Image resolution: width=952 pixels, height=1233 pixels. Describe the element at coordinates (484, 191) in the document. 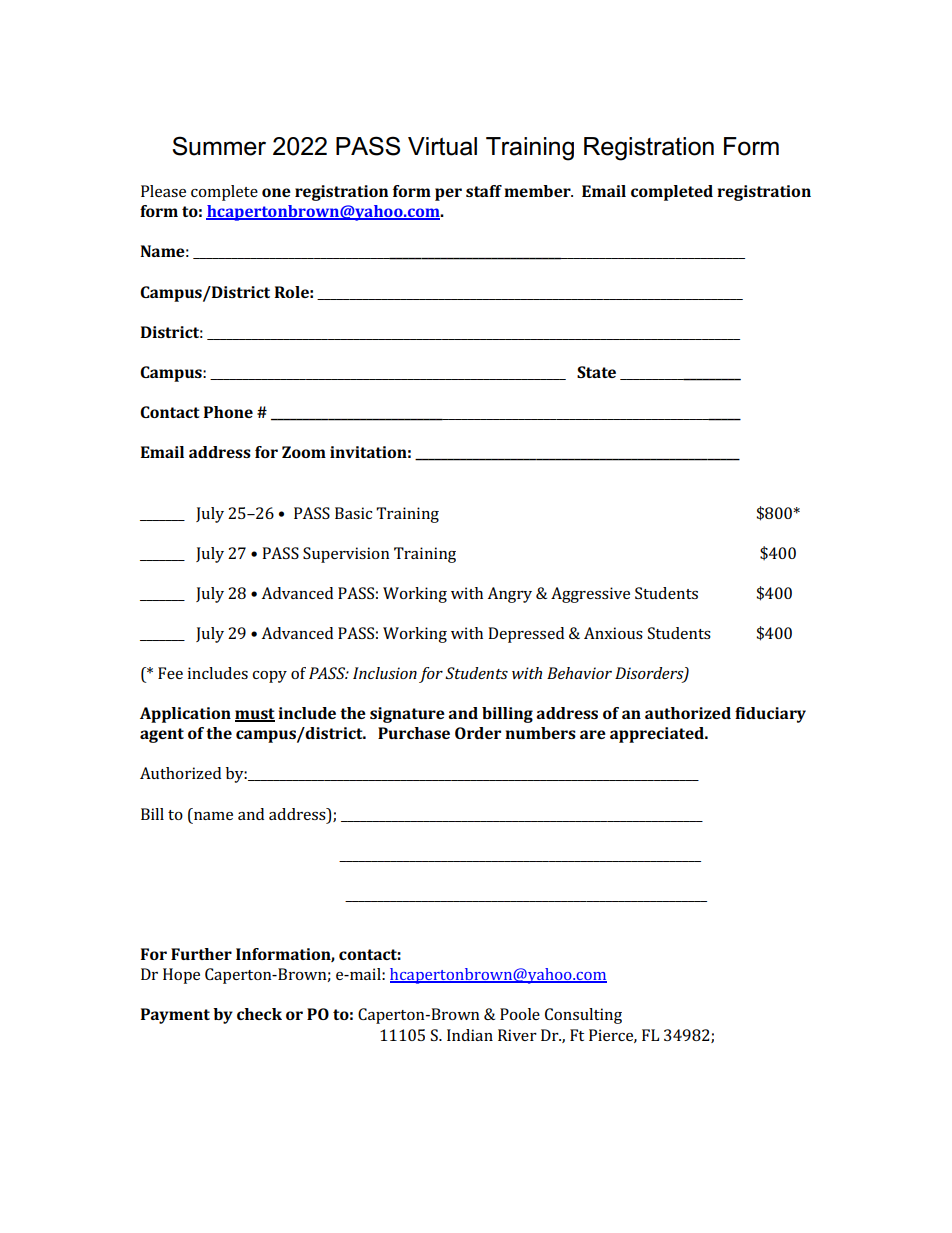

I see `staff` at that location.
